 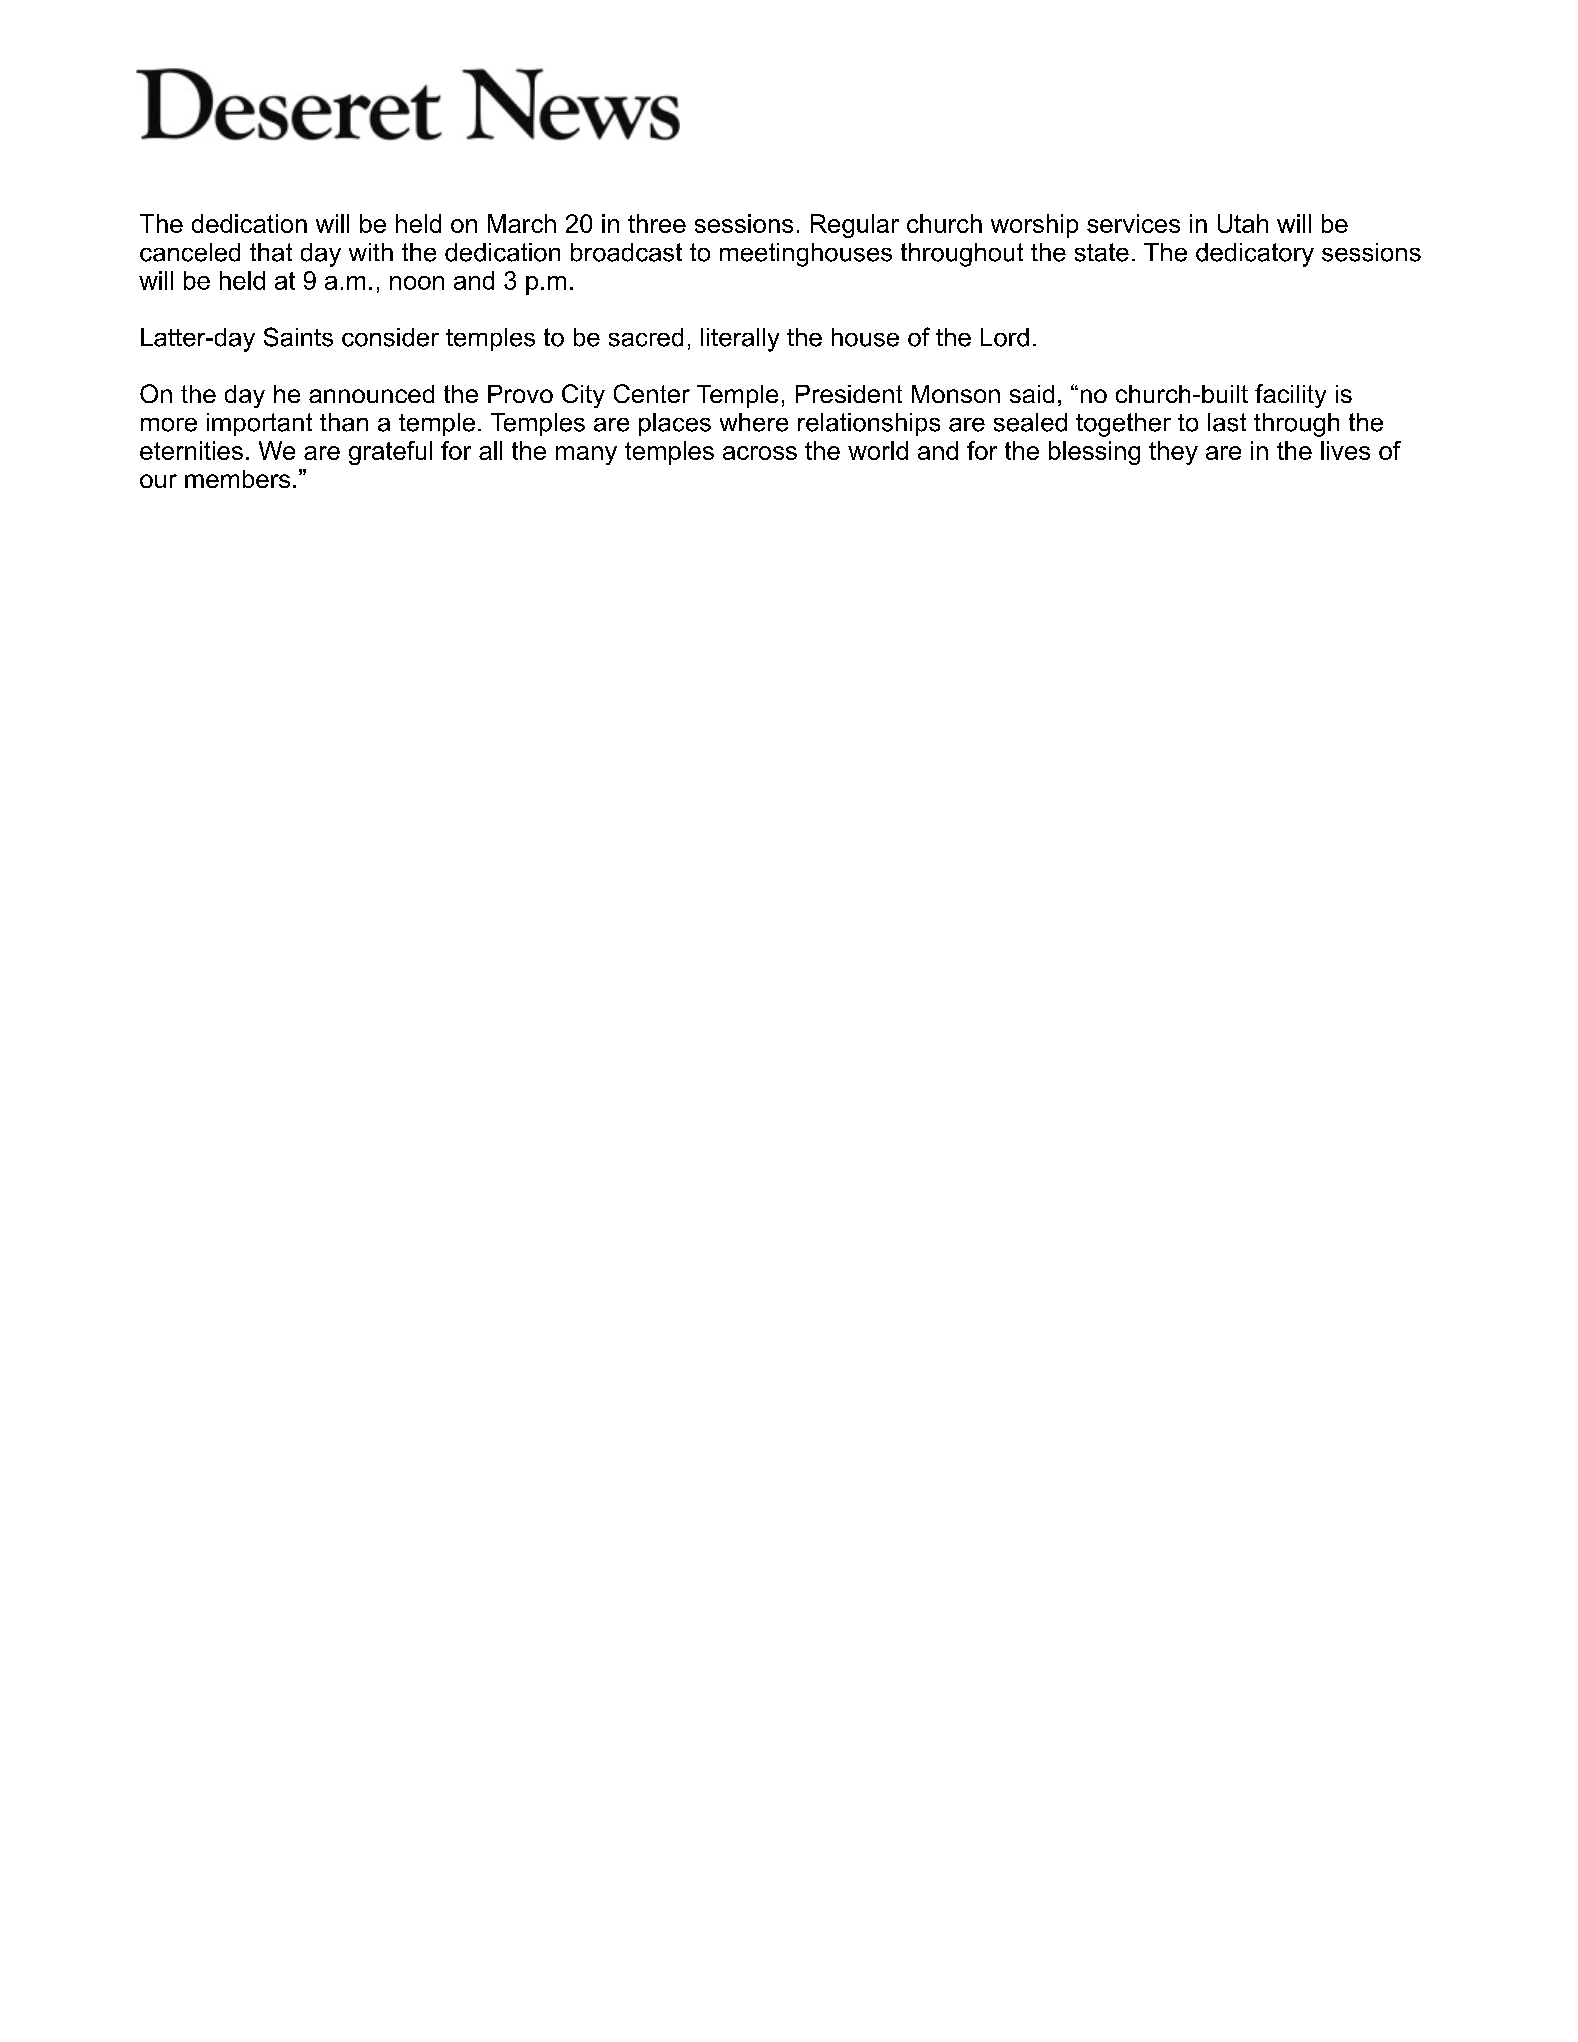 I want to click on last, so click(x=1227, y=422).
